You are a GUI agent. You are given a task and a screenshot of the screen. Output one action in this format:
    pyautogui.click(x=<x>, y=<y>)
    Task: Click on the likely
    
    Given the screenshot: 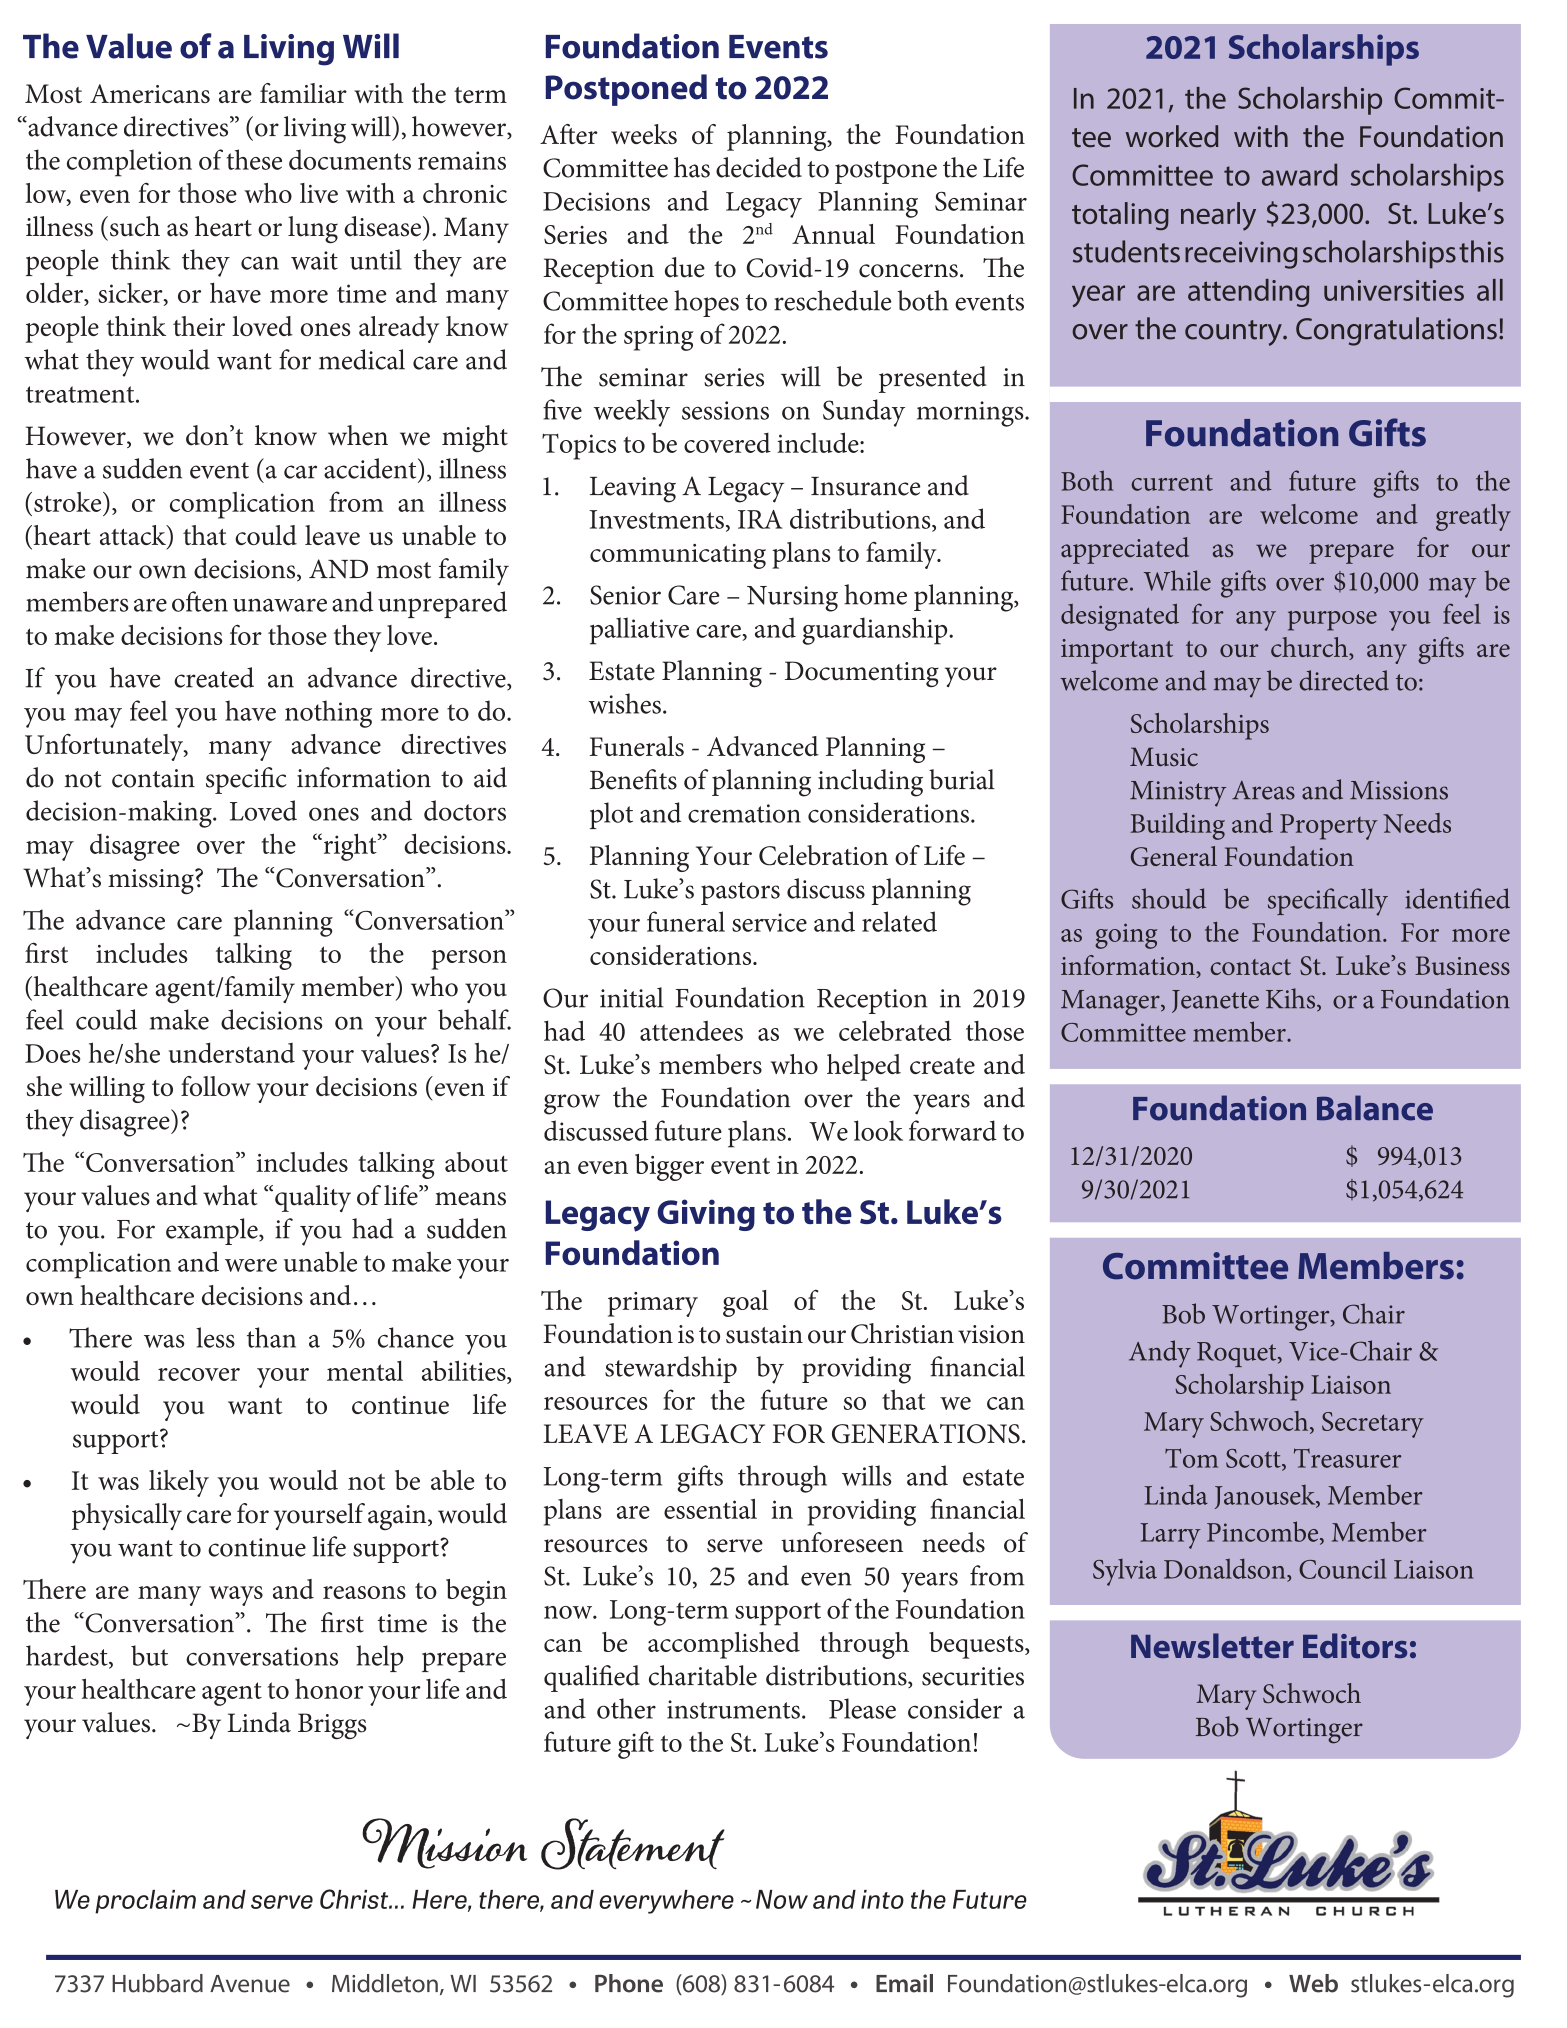 What is the action you would take?
    pyautogui.click(x=179, y=1483)
